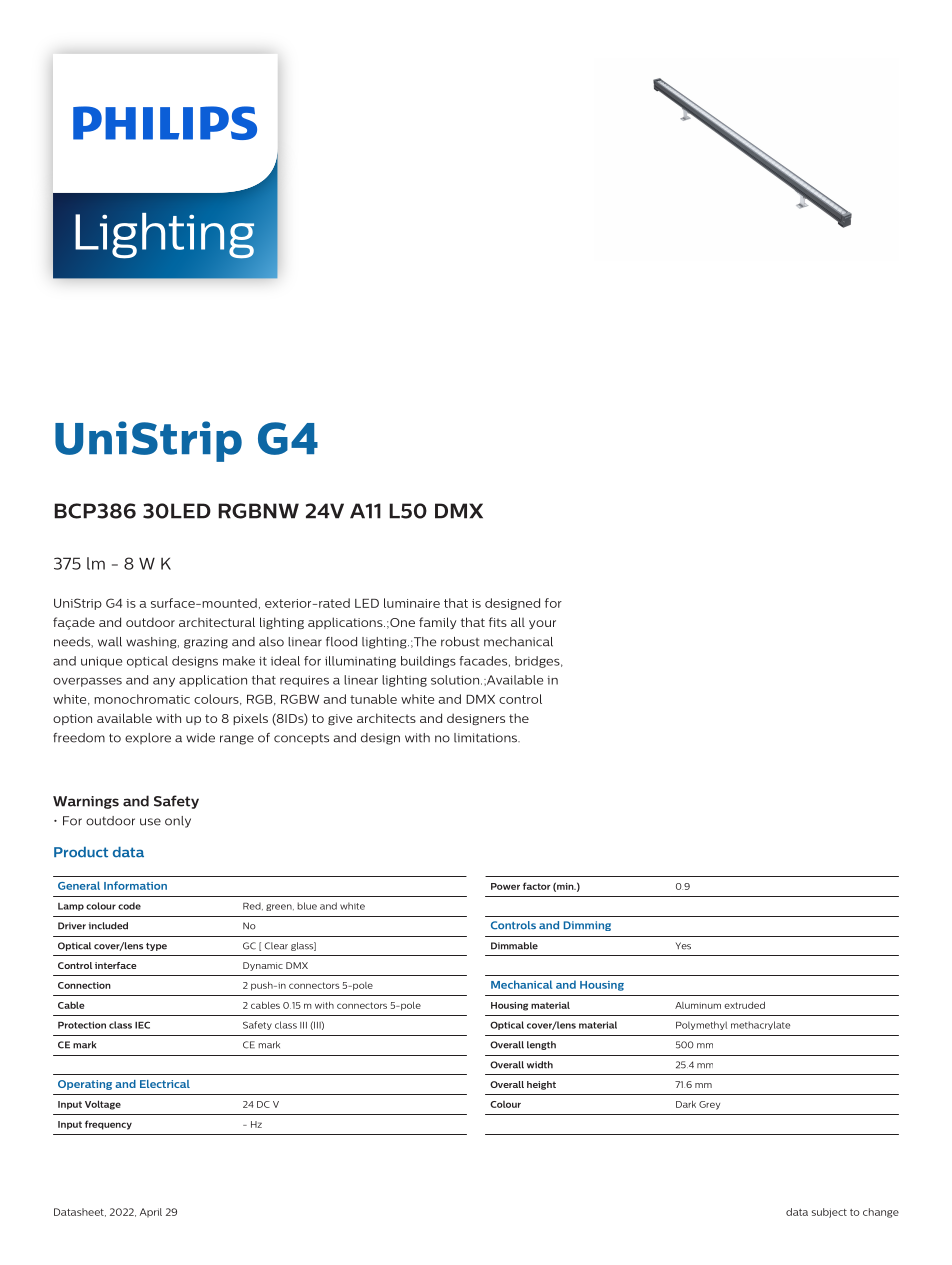  Describe the element at coordinates (151, 1212) in the page. I see `April` at that location.
